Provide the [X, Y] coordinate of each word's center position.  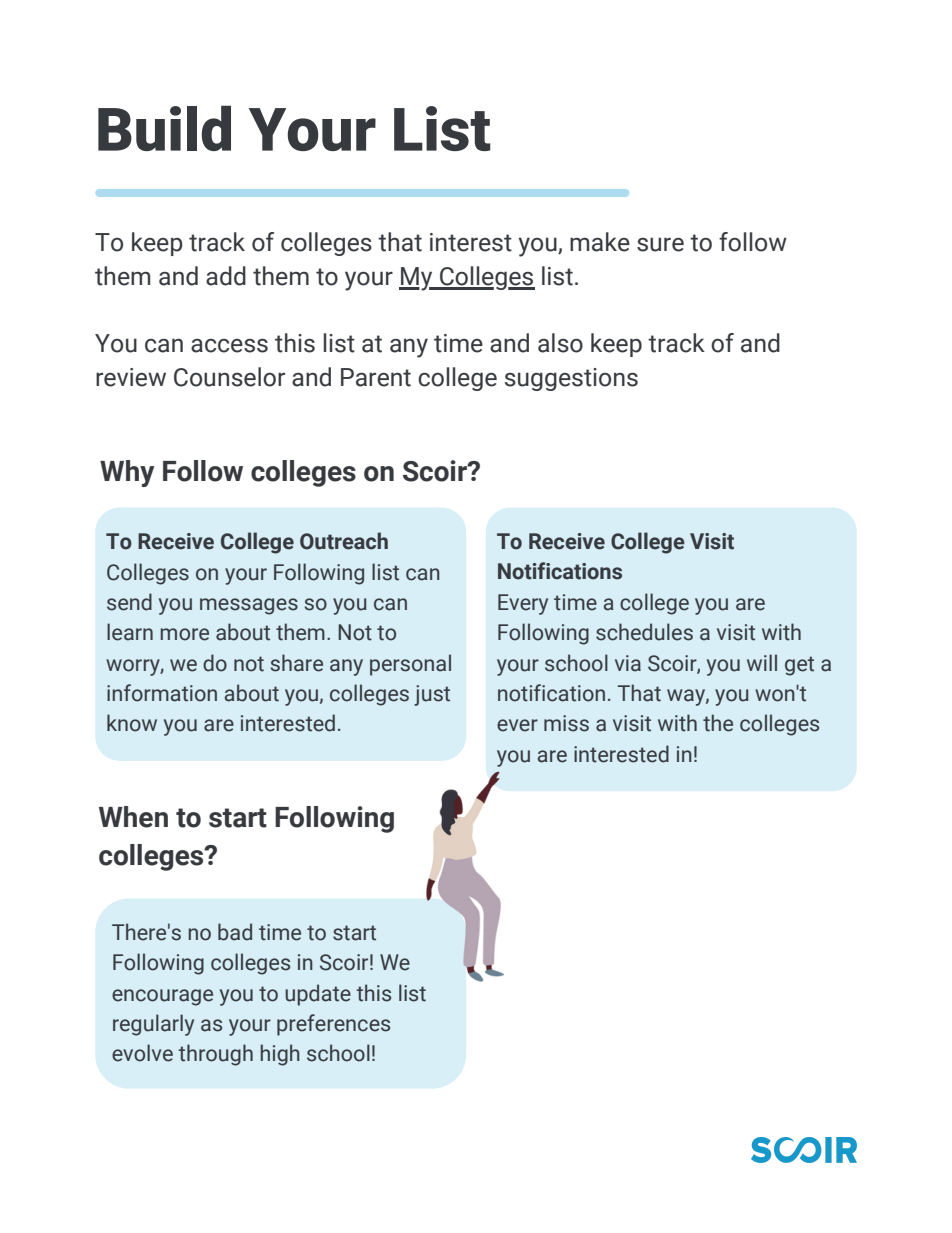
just [432, 695]
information [162, 693]
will [762, 662]
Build [164, 128]
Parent [376, 377]
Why [127, 473]
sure [660, 244]
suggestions [571, 379]
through [215, 1055]
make [600, 242]
